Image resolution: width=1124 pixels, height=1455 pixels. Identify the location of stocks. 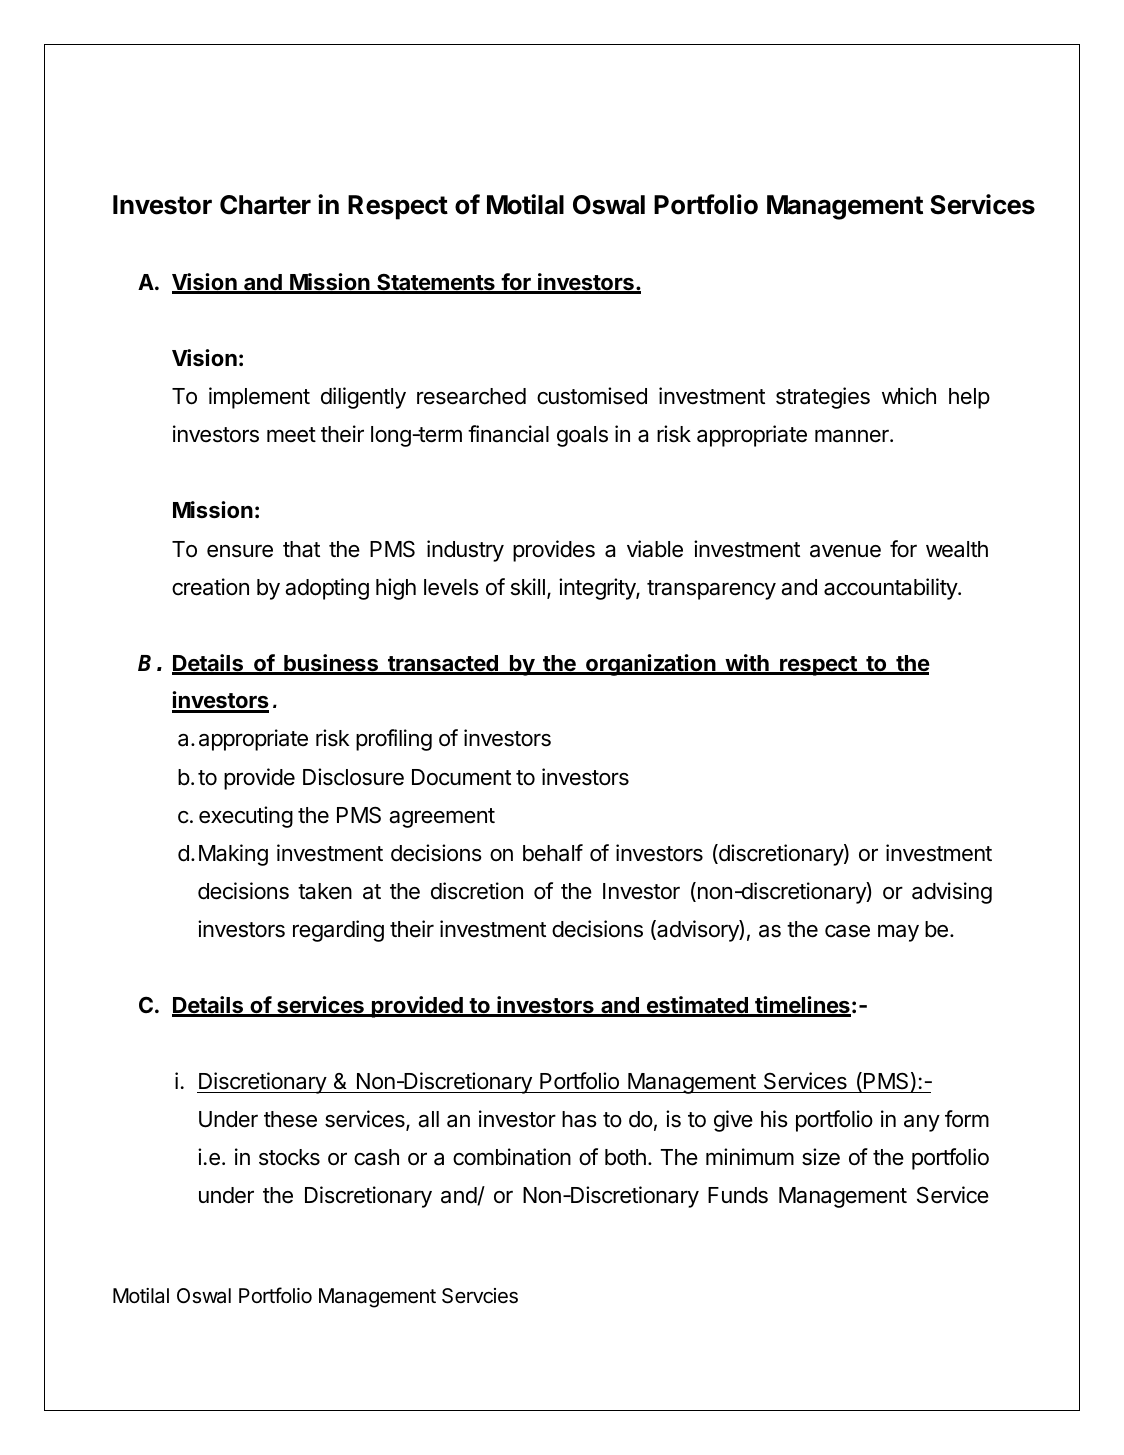
(289, 1157).
